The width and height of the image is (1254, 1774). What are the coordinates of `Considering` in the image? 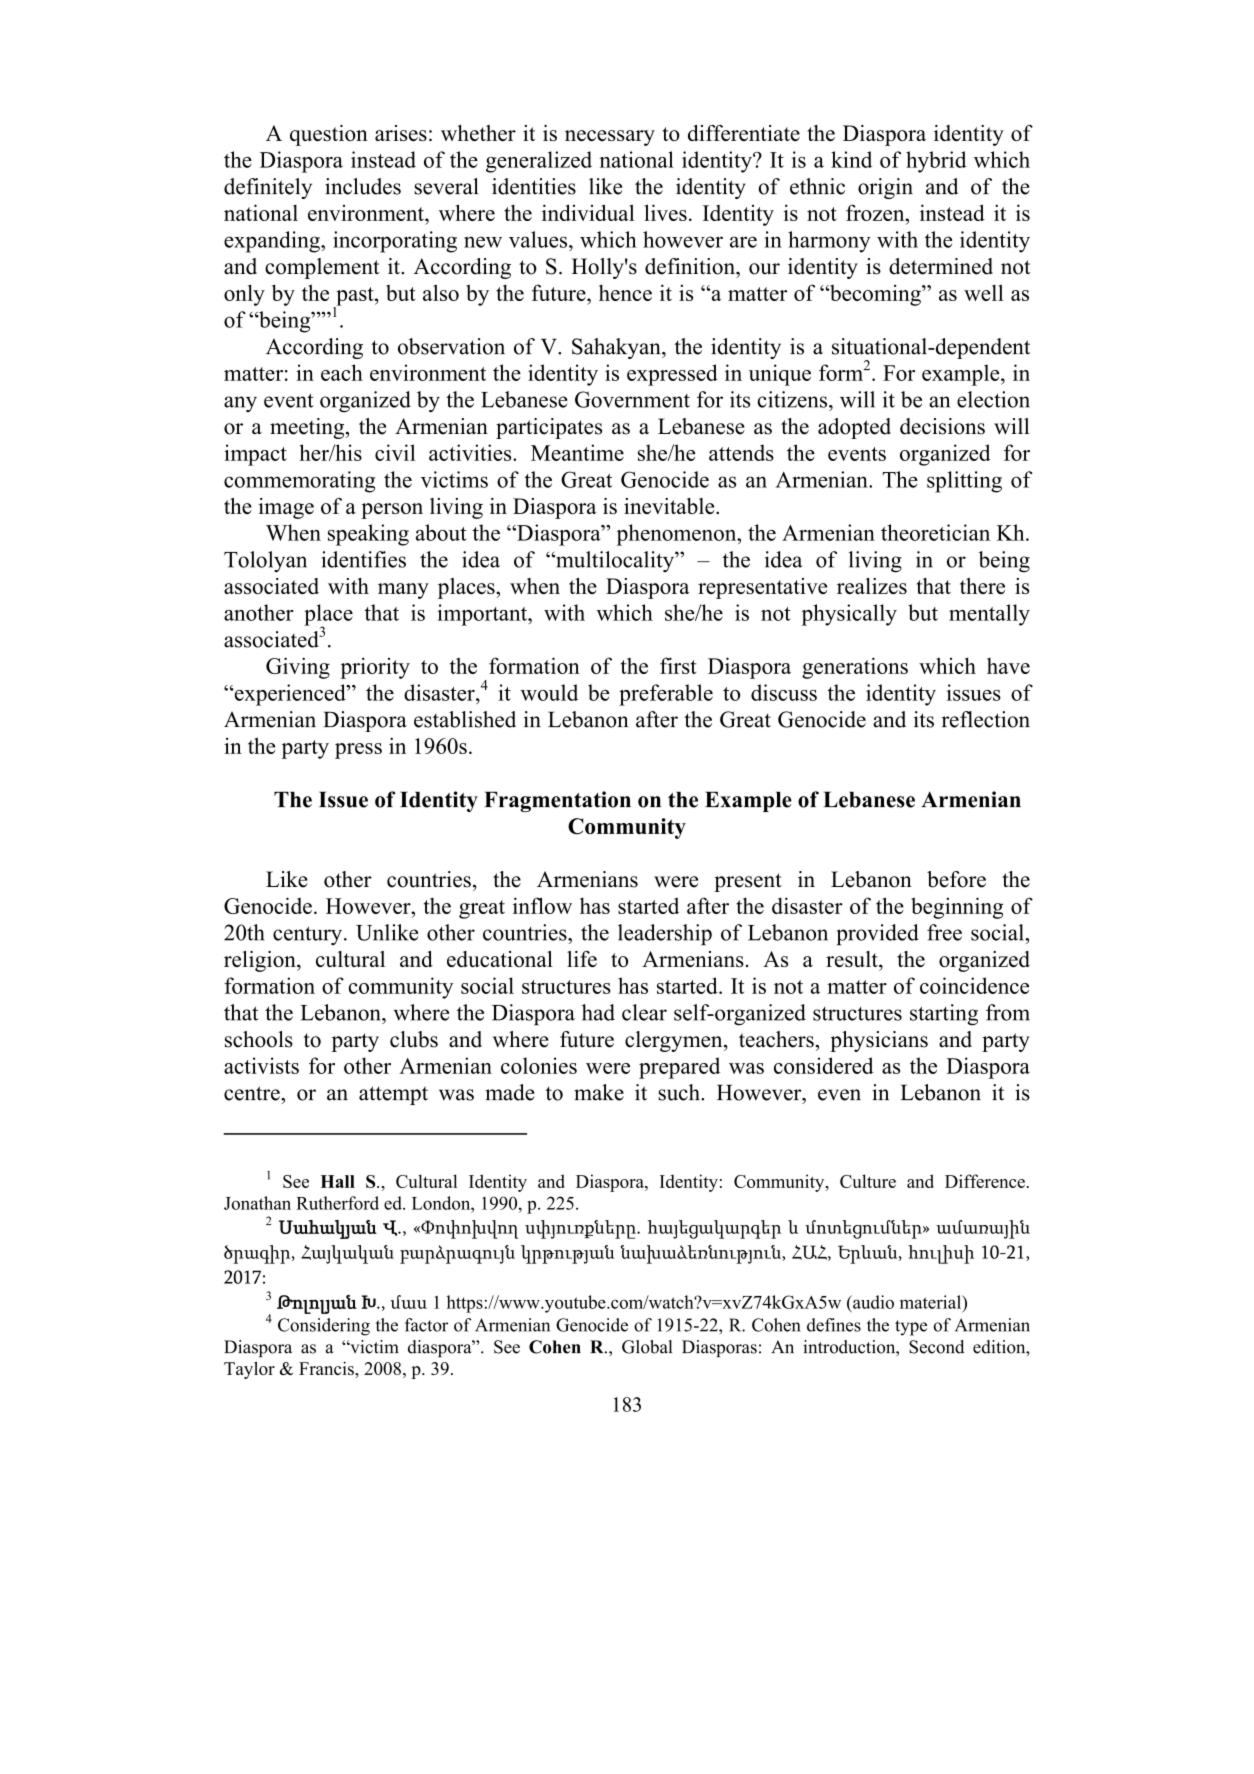 It's located at (324, 1327).
